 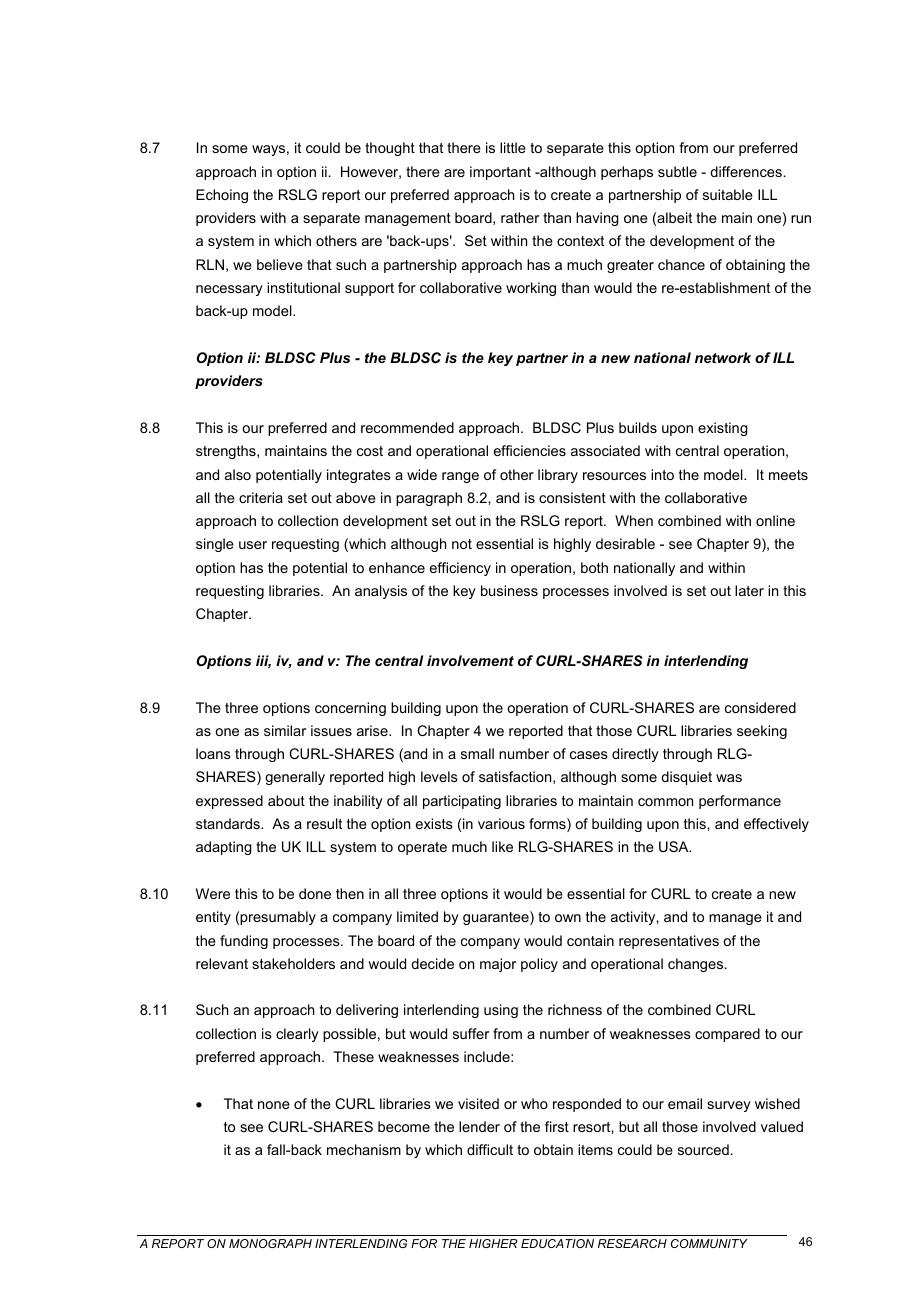 What do you see at coordinates (270, 1243) in the image?
I see `MONOGRAPH` at bounding box center [270, 1243].
